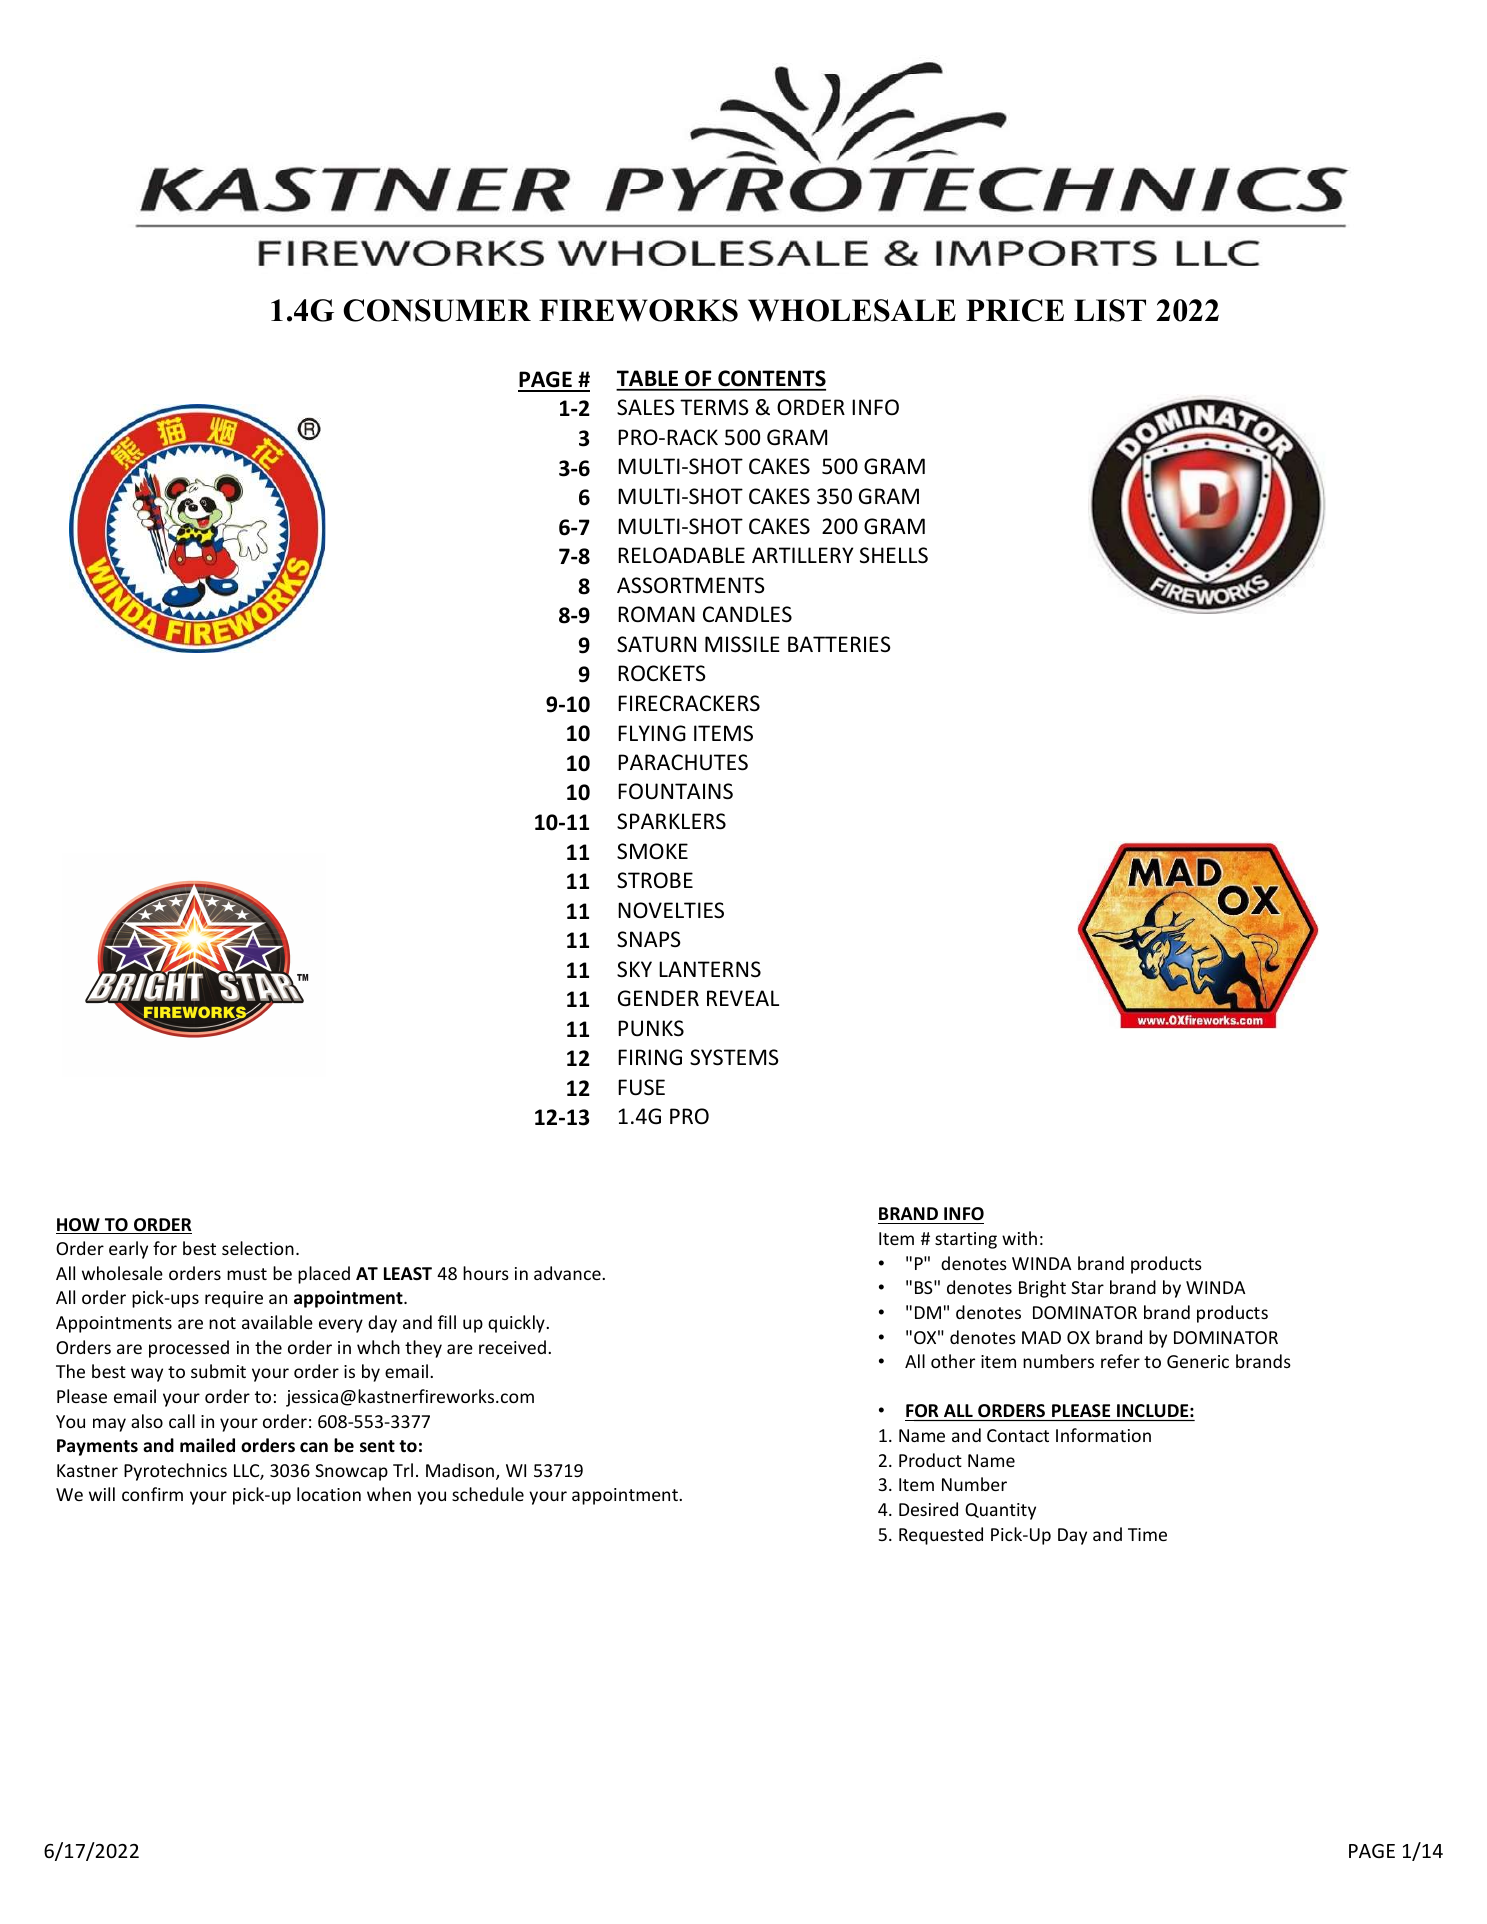 Image resolution: width=1487 pixels, height=1924 pixels. I want to click on CONSUMER, so click(437, 310).
